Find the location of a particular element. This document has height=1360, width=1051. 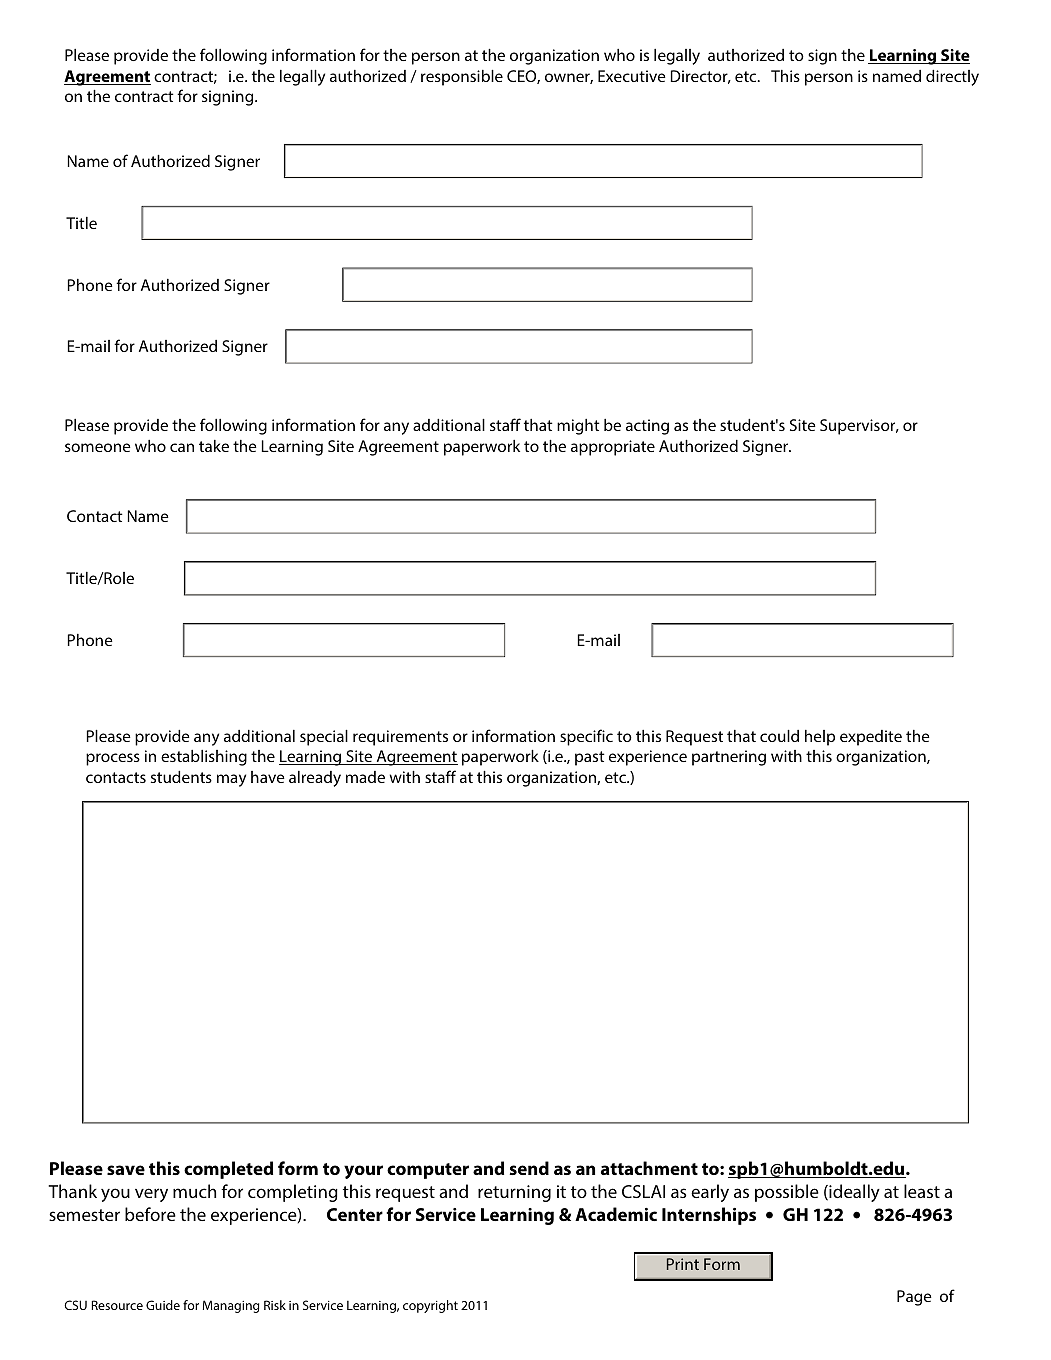

past is located at coordinates (590, 758).
